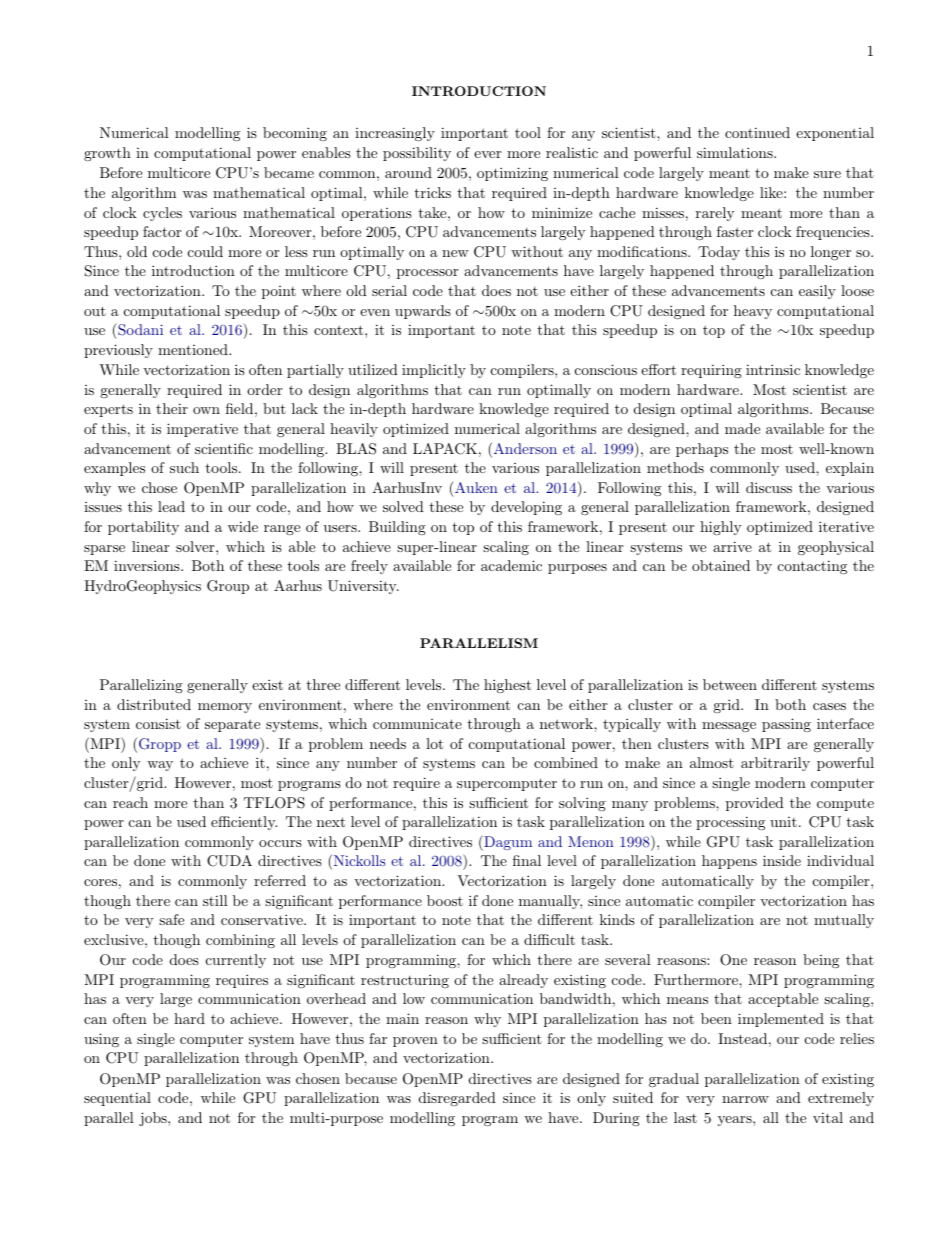 The width and height of the screenshot is (952, 1233). Describe the element at coordinates (512, 174) in the screenshot. I see `optimizing` at that location.
